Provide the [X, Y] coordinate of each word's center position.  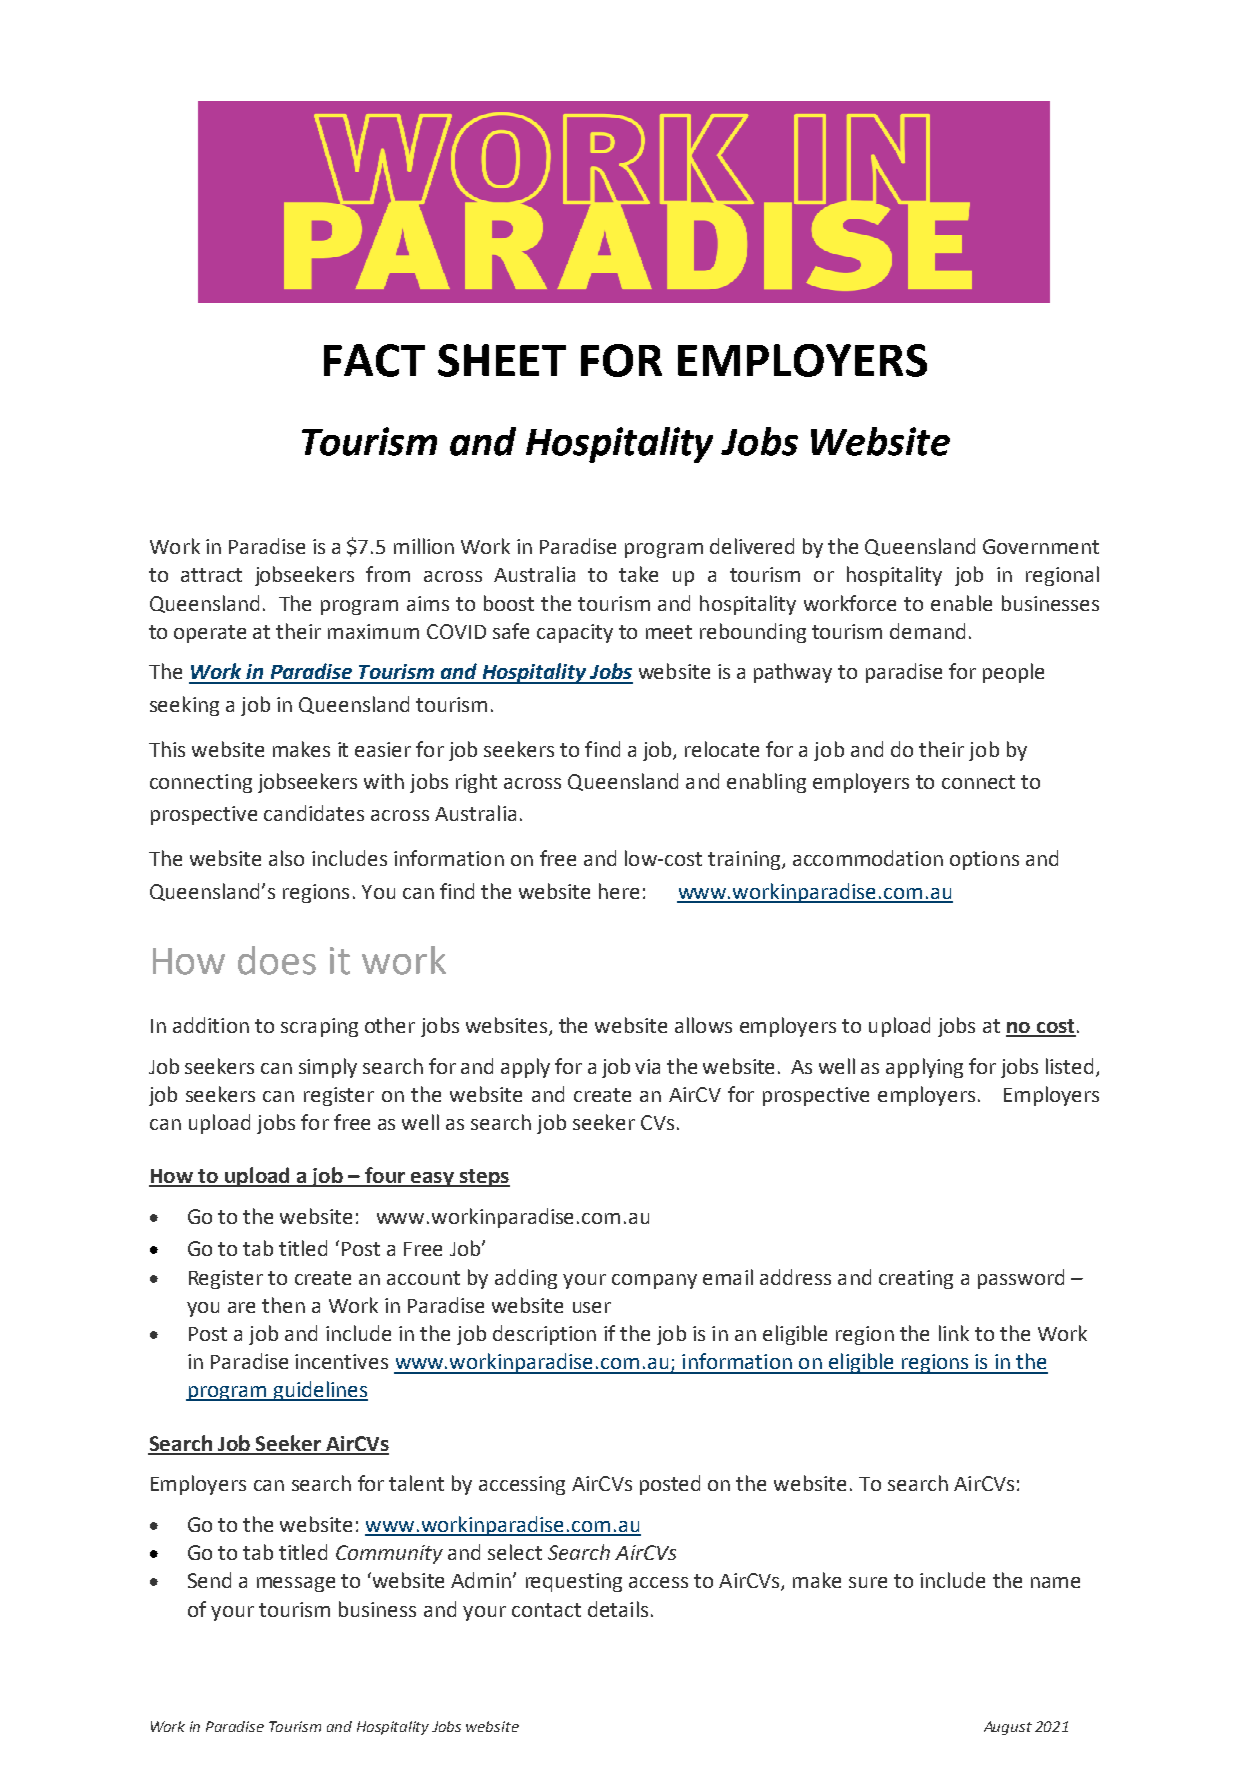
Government [1041, 546]
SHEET [502, 360]
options [984, 860]
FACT [374, 360]
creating [916, 1279]
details [618, 1609]
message [296, 1584]
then [283, 1305]
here [619, 891]
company [654, 1281]
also [286, 858]
